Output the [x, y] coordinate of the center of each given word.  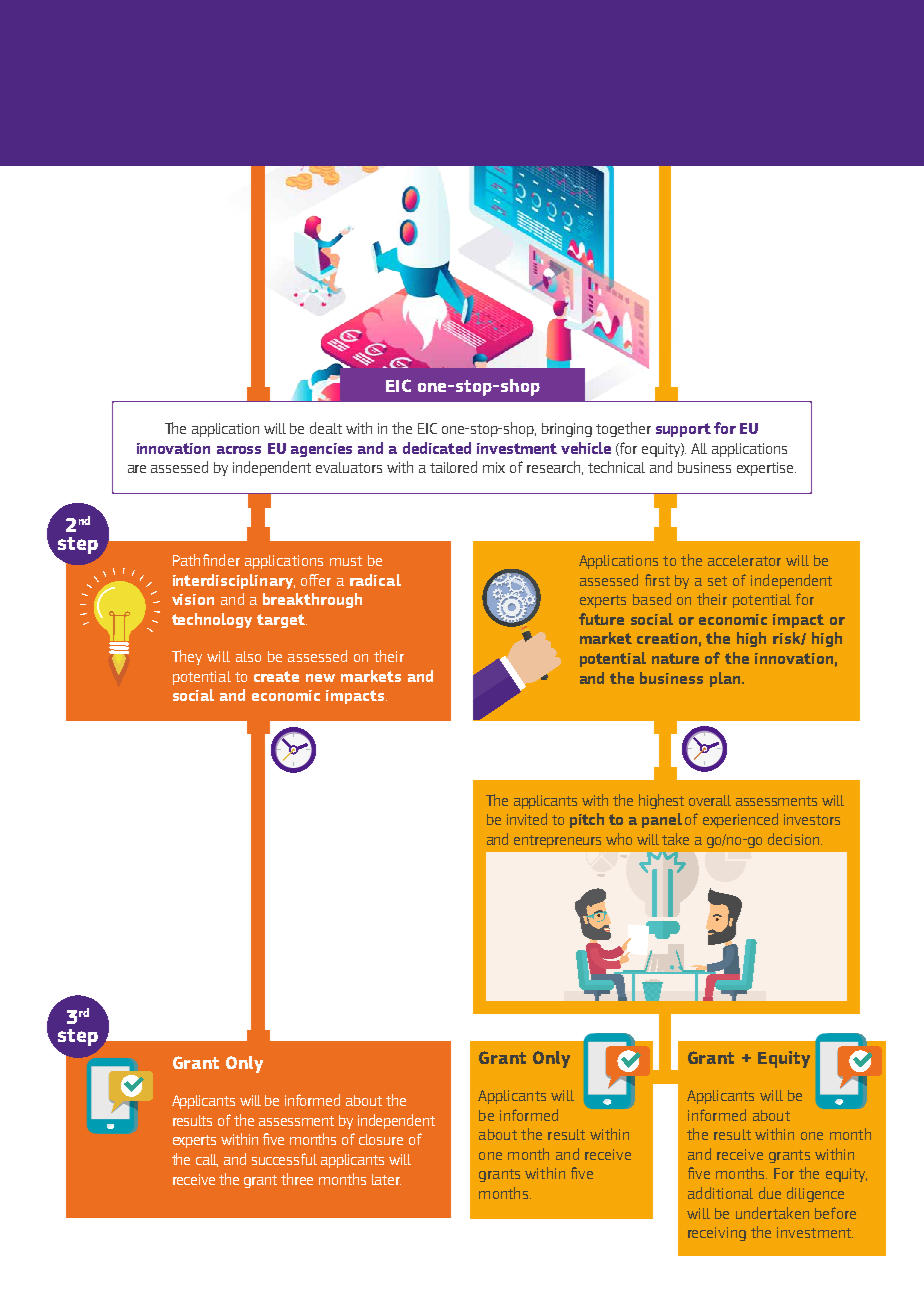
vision [193, 599]
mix [494, 467]
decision [795, 839]
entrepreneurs [557, 841]
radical [375, 580]
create [276, 676]
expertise [766, 469]
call [207, 1160]
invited [527, 819]
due [770, 1193]
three [297, 1179]
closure [381, 1139]
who [619, 839]
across [239, 450]
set [717, 581]
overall [710, 800]
